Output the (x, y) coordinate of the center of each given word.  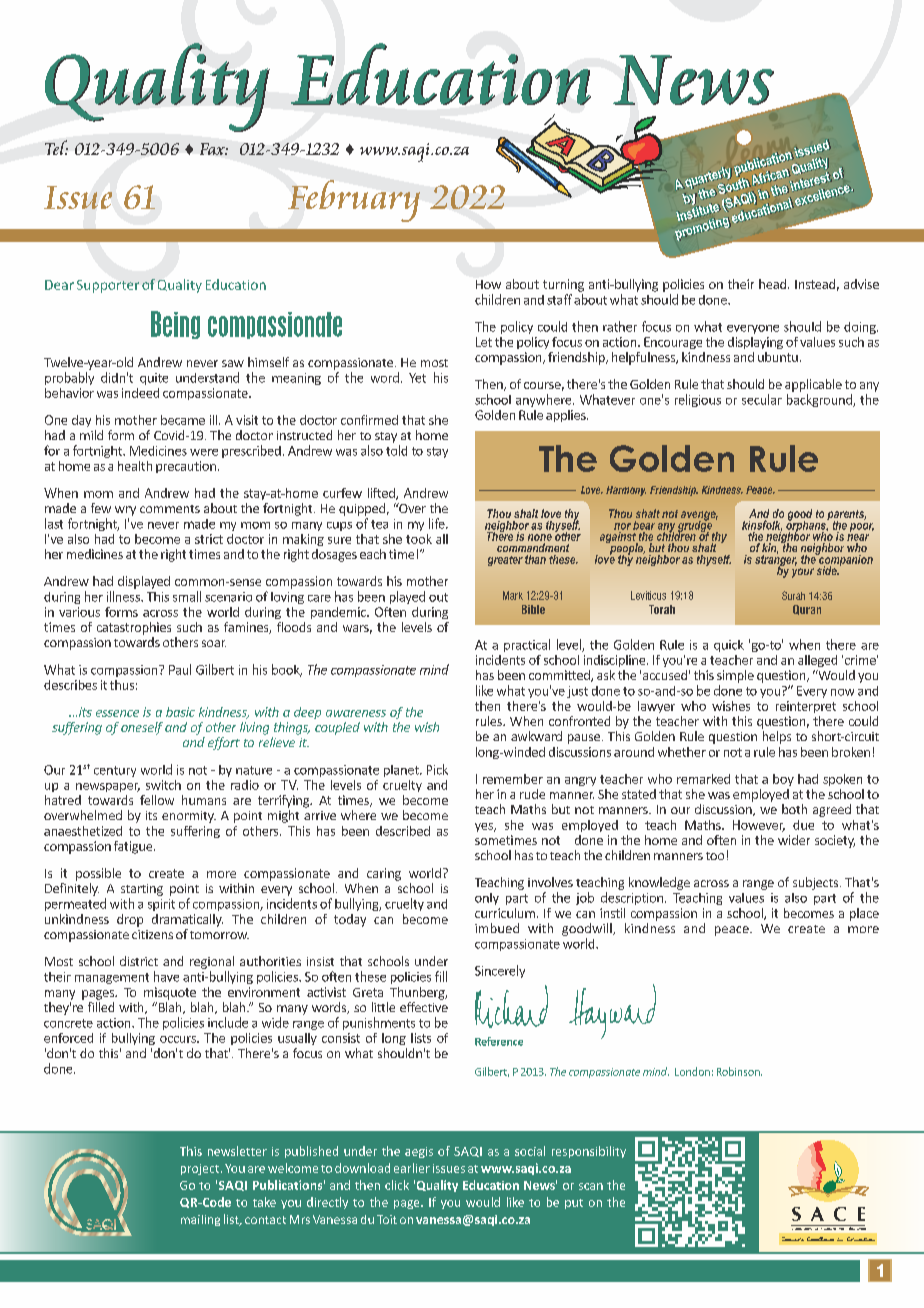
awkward (536, 736)
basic (180, 712)
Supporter (108, 286)
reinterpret (806, 707)
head (774, 284)
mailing (200, 1220)
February (354, 201)
